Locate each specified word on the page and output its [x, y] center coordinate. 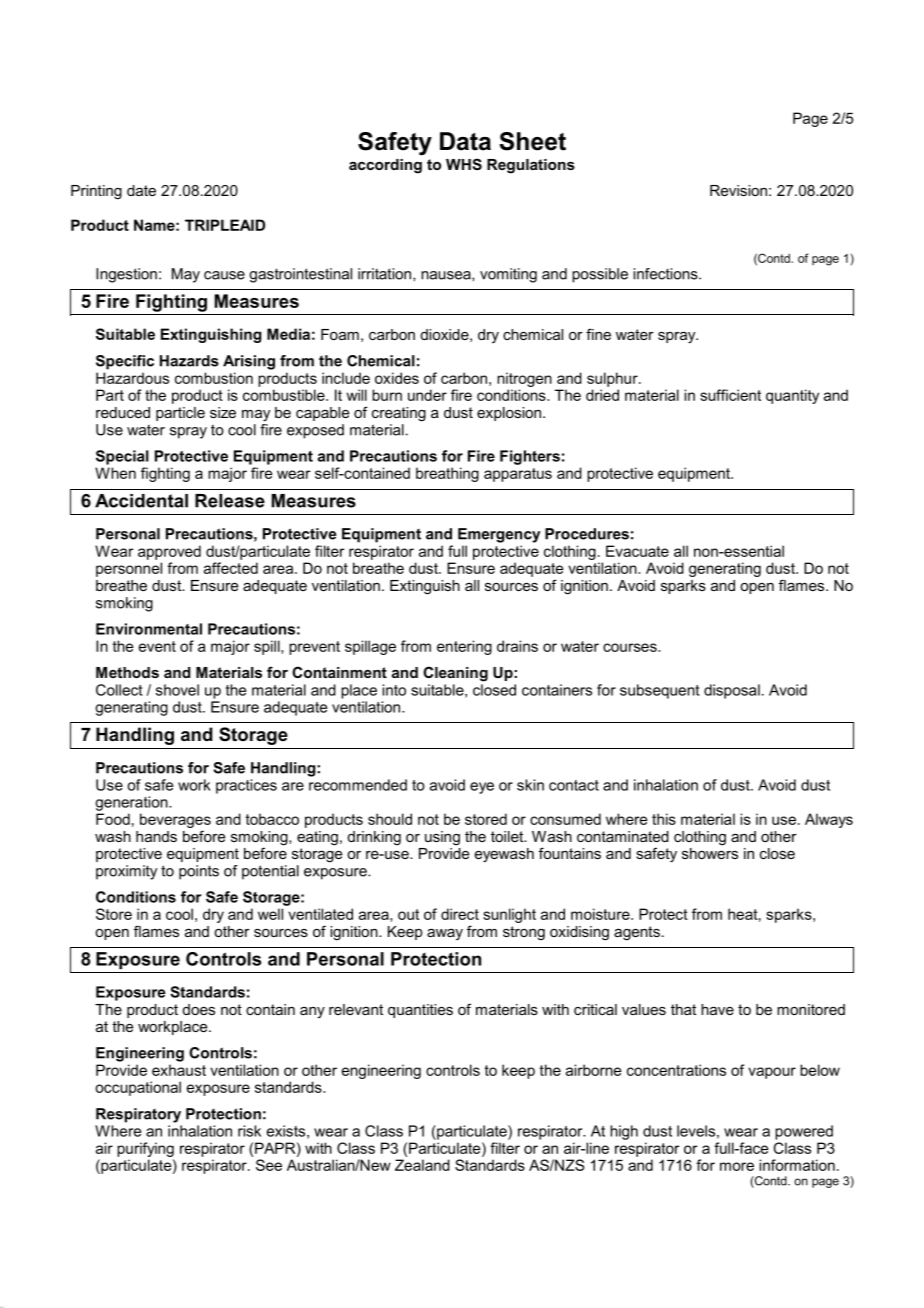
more [737, 1166]
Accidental [141, 501]
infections [666, 274]
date [141, 190]
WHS [464, 164]
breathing [447, 474]
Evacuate [637, 551]
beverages [175, 820]
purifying [145, 1149]
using [442, 838]
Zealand [422, 1165]
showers [710, 852]
